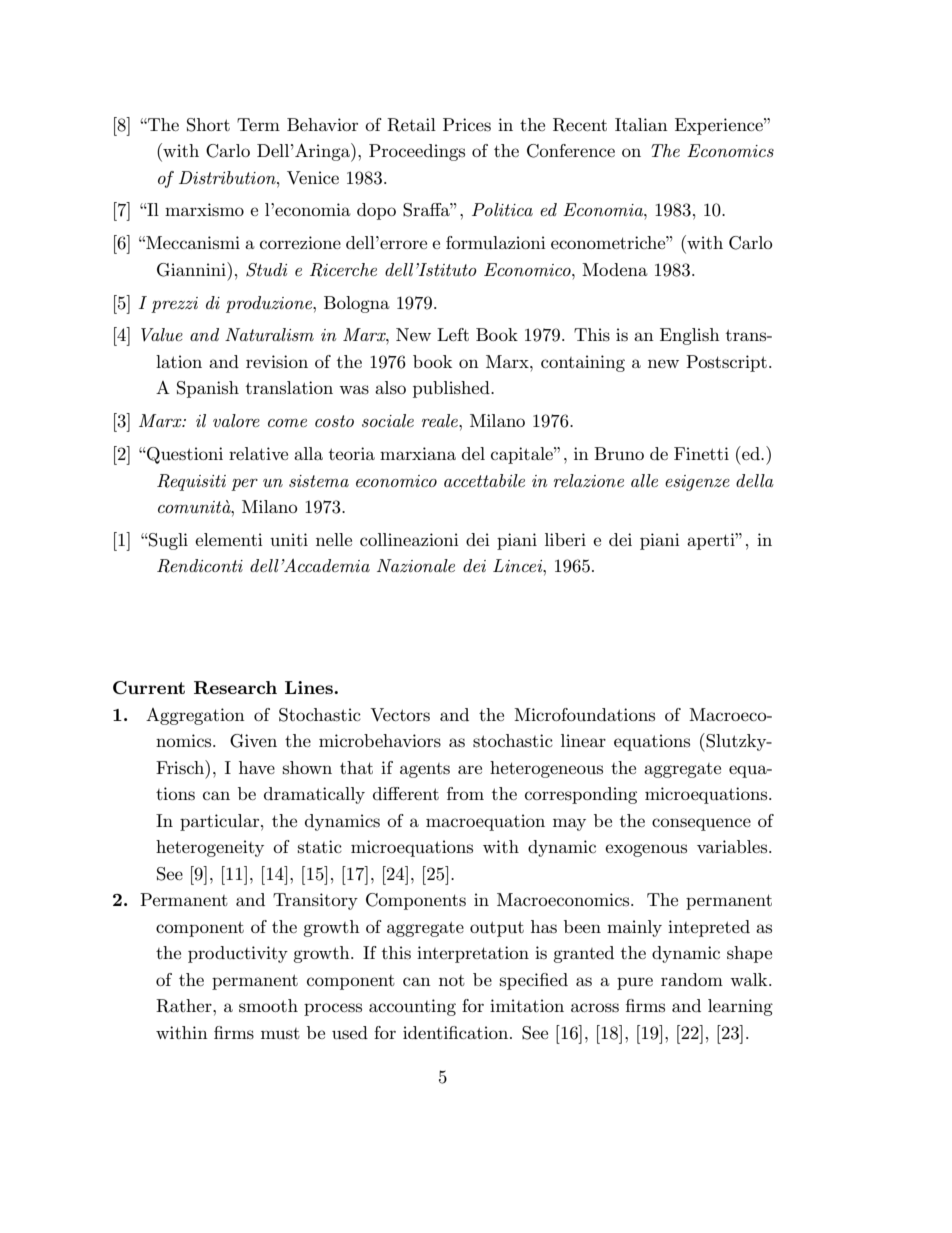  I want to click on alle, so click(644, 480).
